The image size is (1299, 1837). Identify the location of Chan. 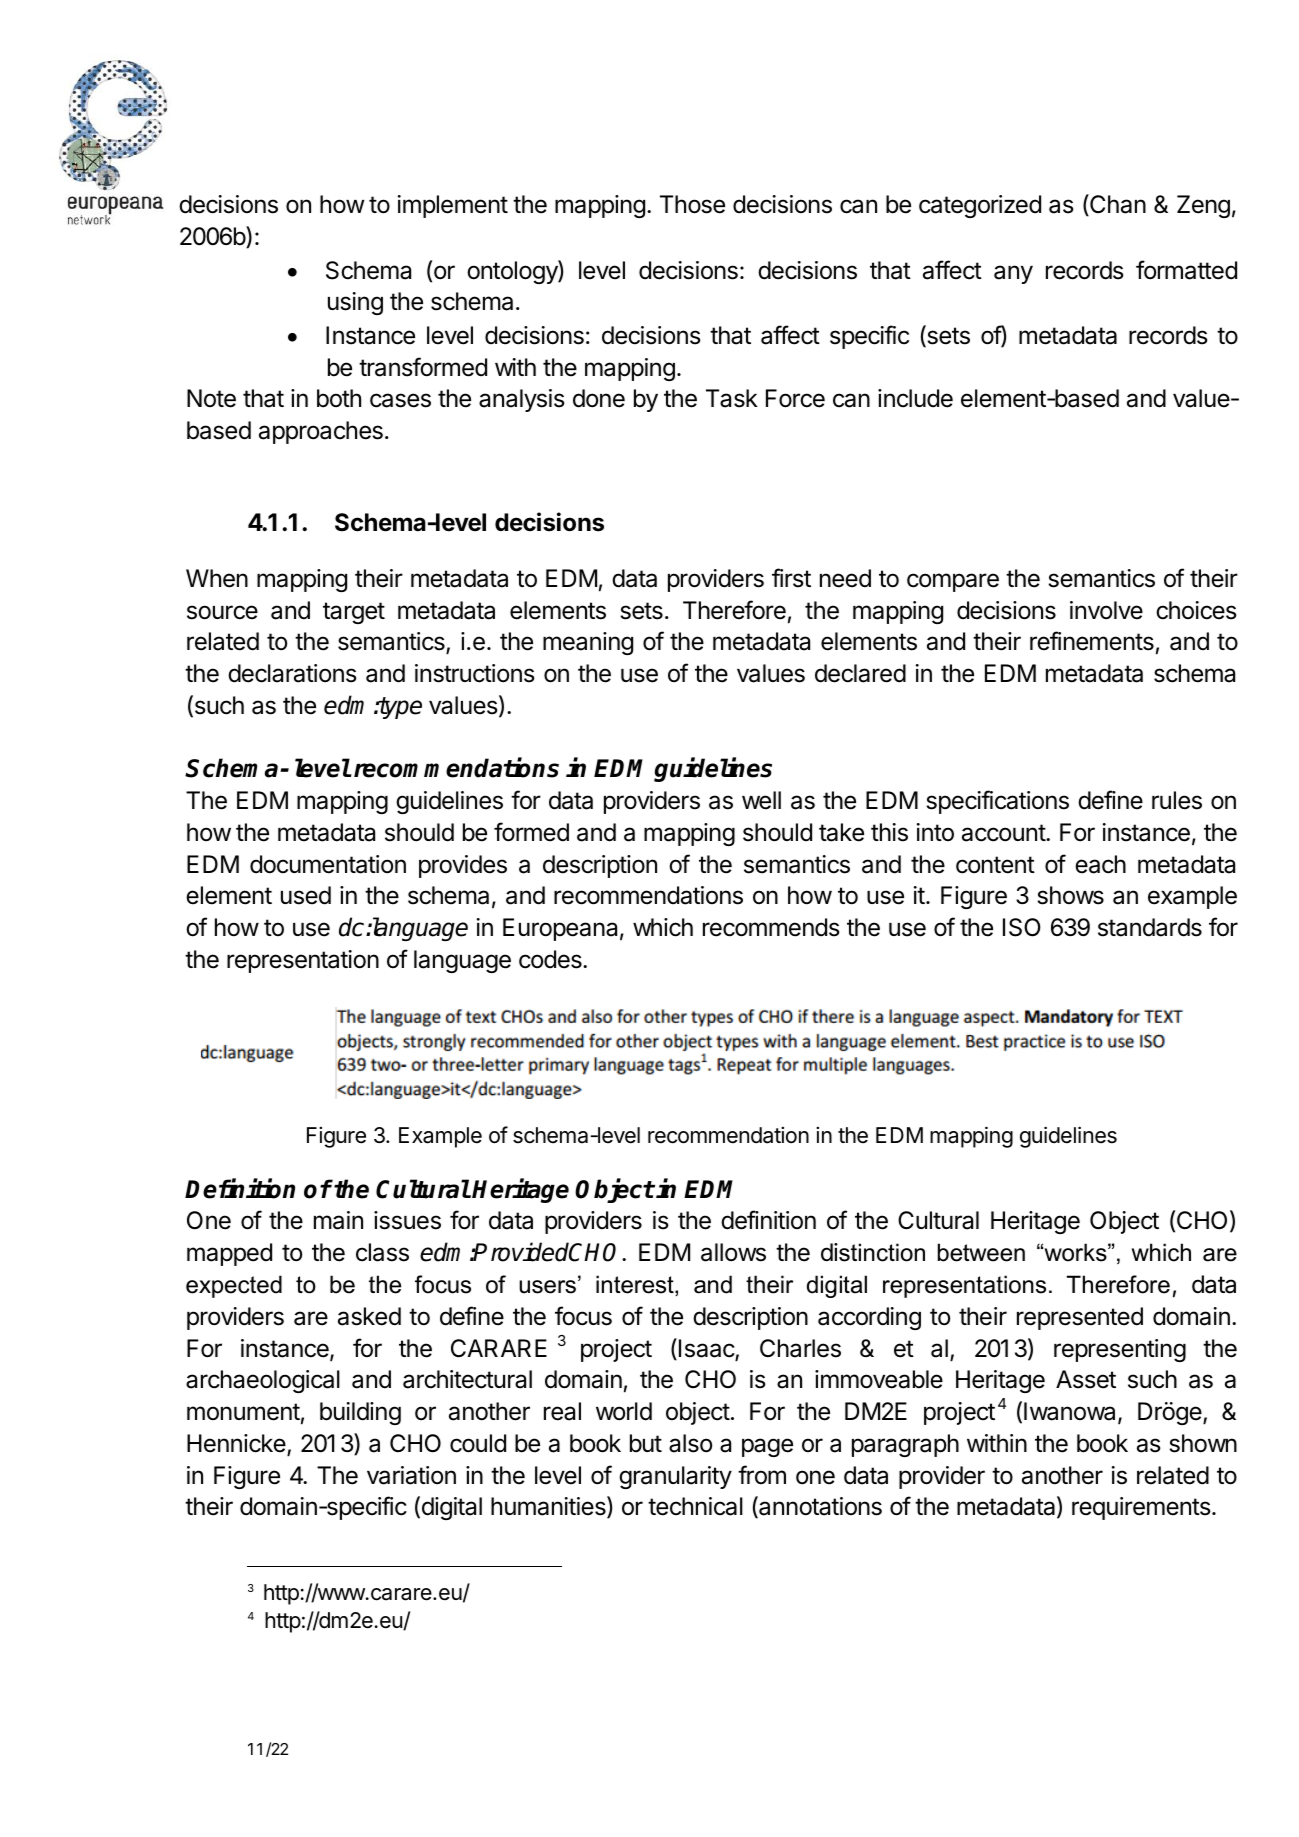
(1117, 205).
